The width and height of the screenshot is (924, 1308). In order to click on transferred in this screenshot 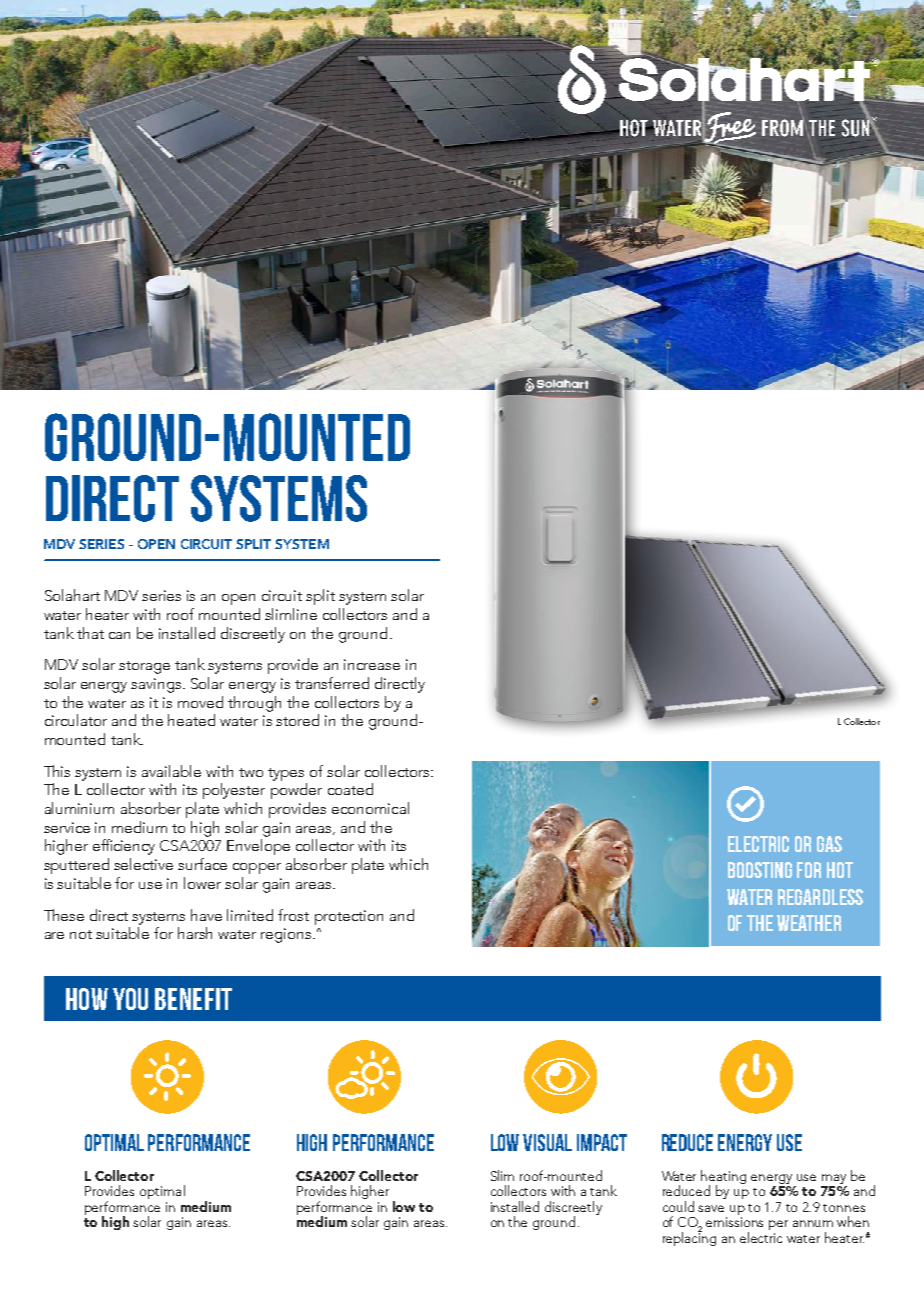, I will do `click(332, 683)`.
